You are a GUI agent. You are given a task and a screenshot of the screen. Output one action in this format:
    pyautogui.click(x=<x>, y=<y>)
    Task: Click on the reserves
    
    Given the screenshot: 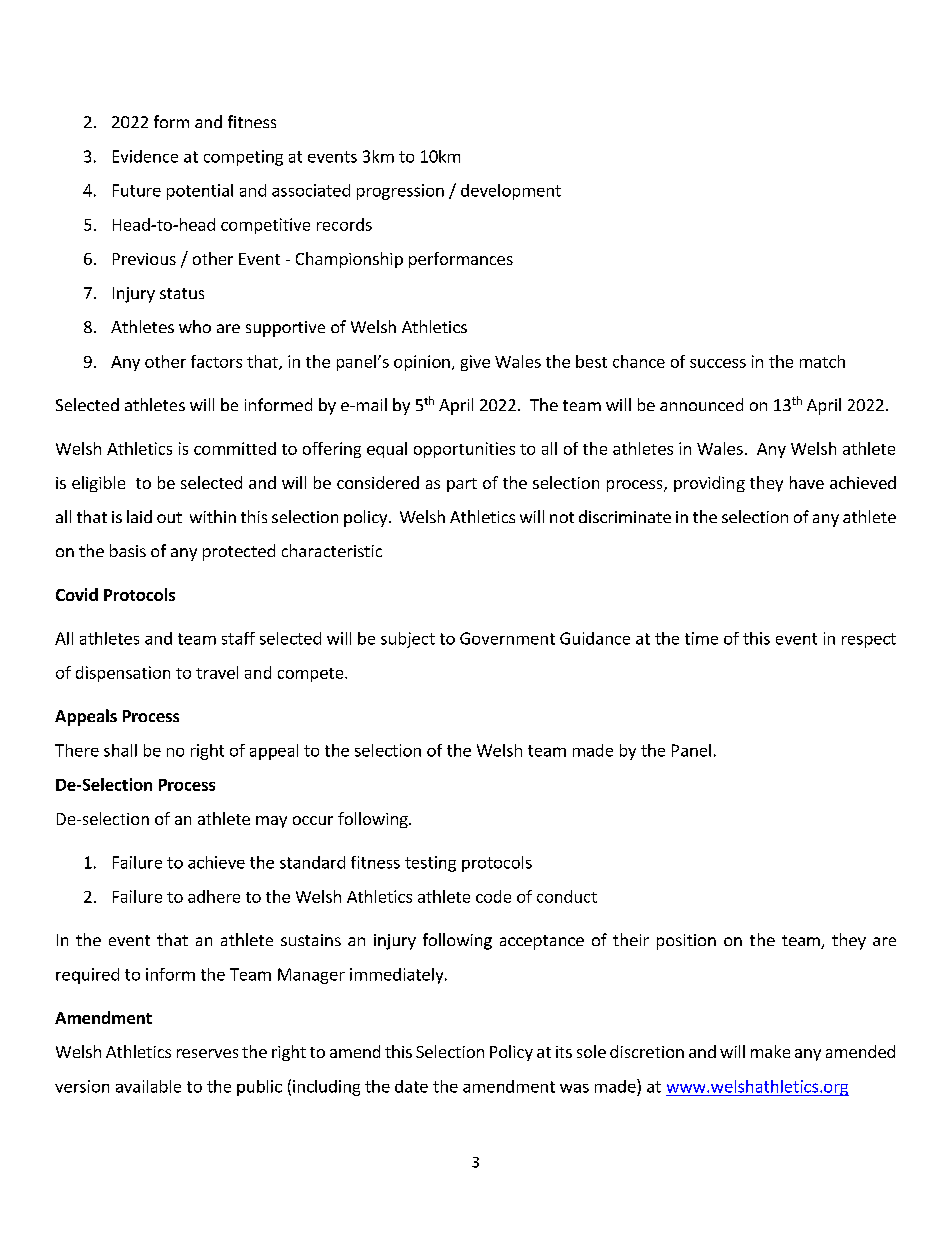 What is the action you would take?
    pyautogui.click(x=207, y=1053)
